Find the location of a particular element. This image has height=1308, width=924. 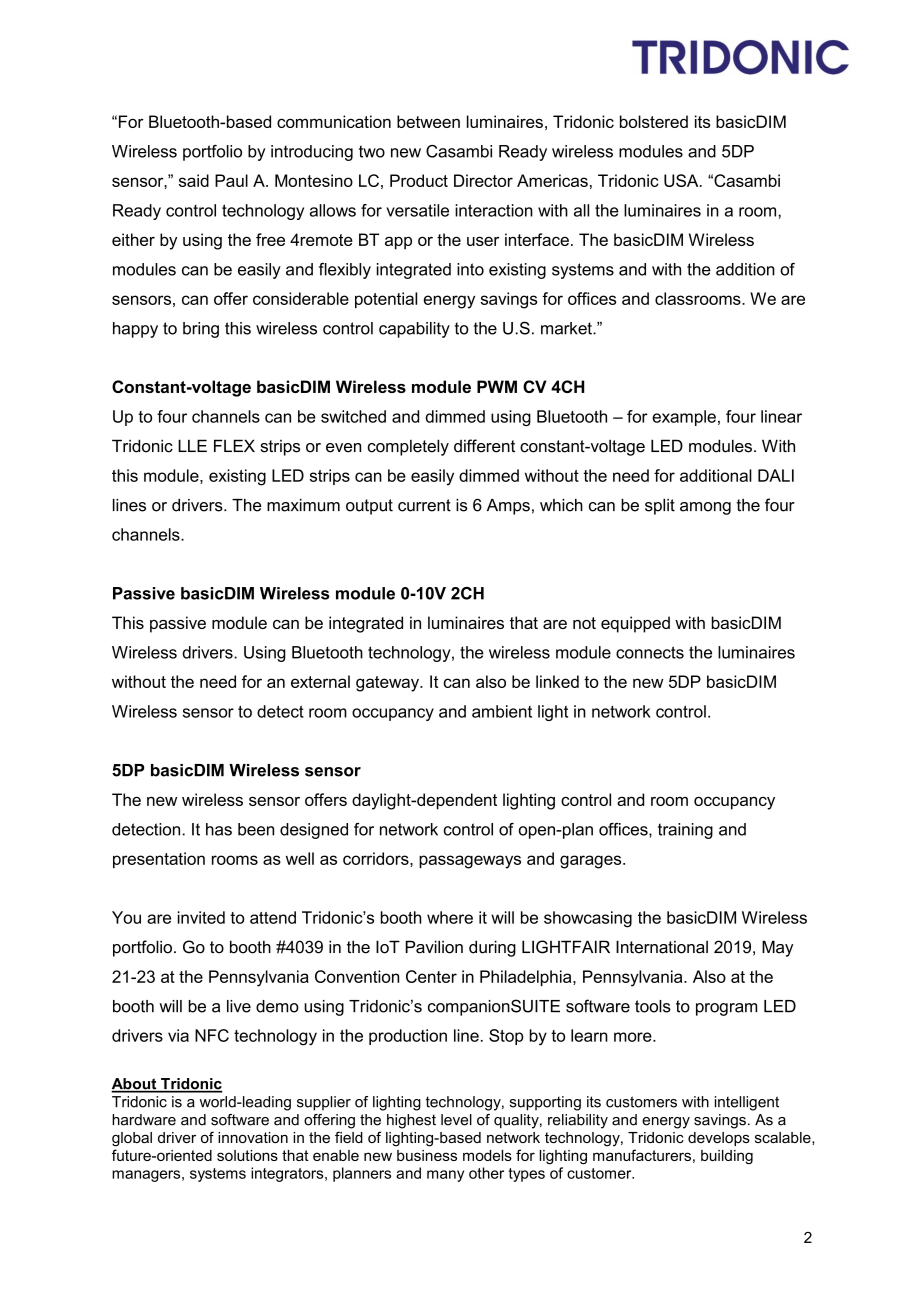

passageways is located at coordinates (470, 862).
